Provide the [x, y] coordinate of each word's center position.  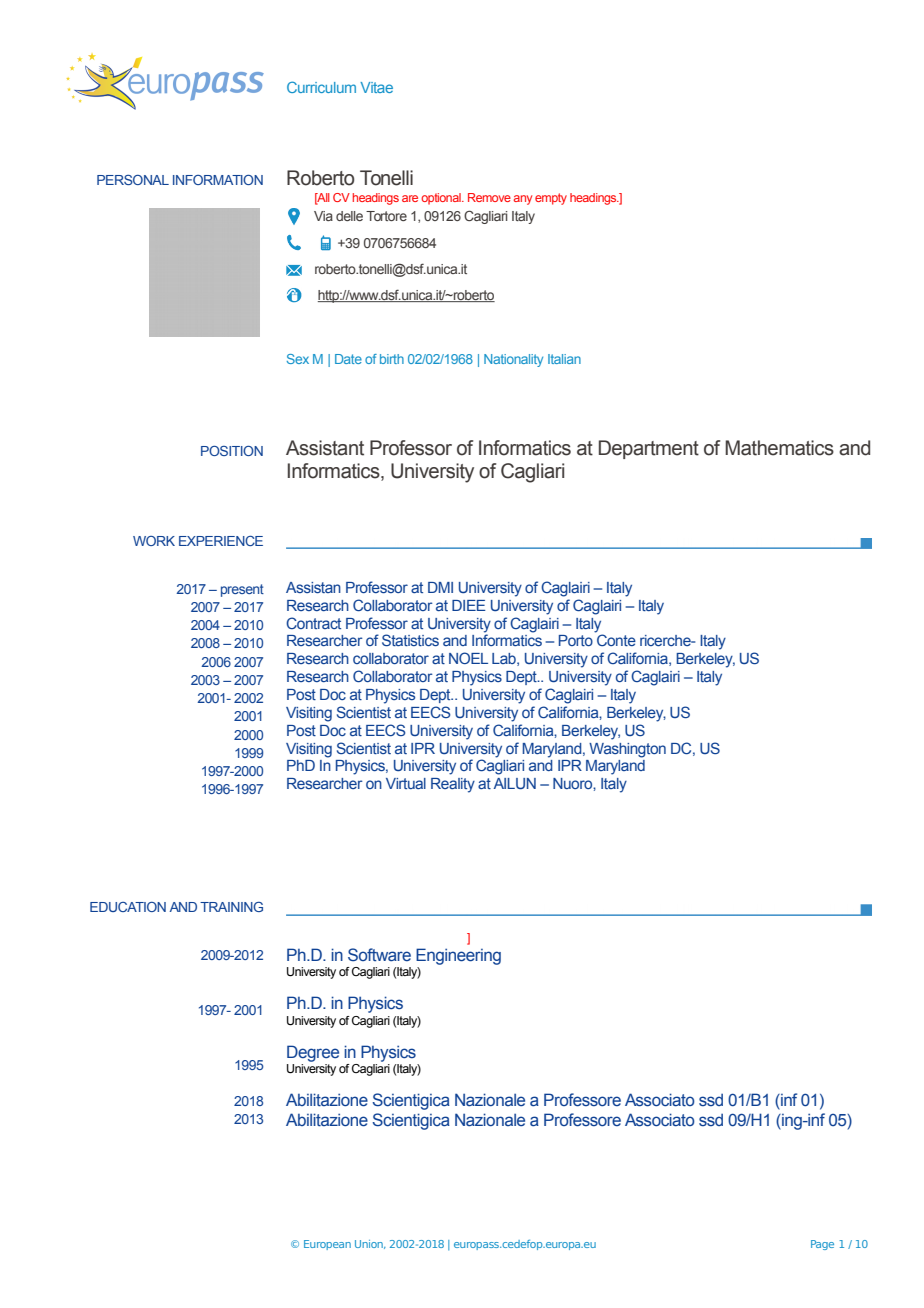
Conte [616, 640]
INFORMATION [218, 180]
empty [551, 199]
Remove [489, 197]
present [242, 590]
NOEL [468, 658]
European [327, 1245]
